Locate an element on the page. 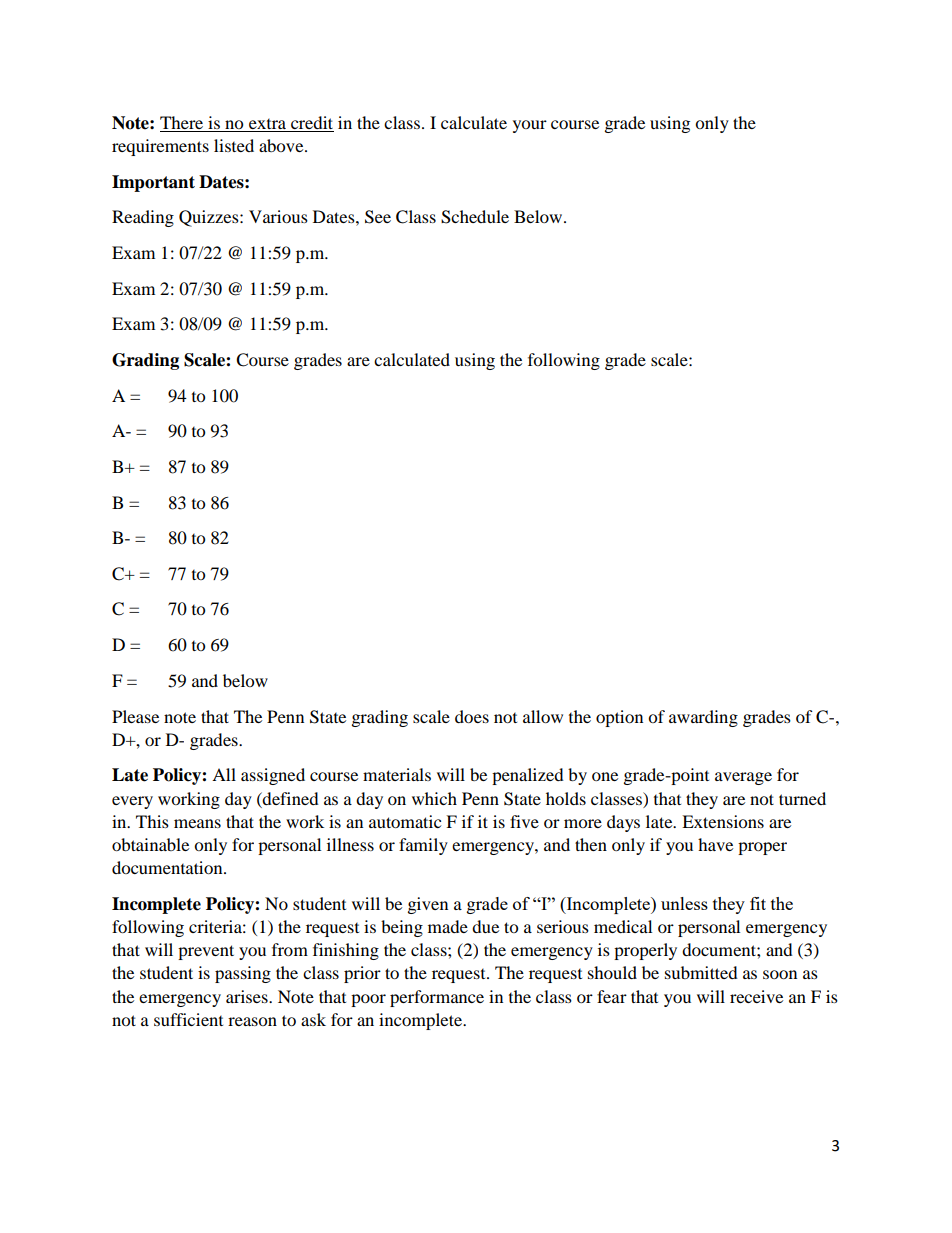  awarding is located at coordinates (703, 718).
